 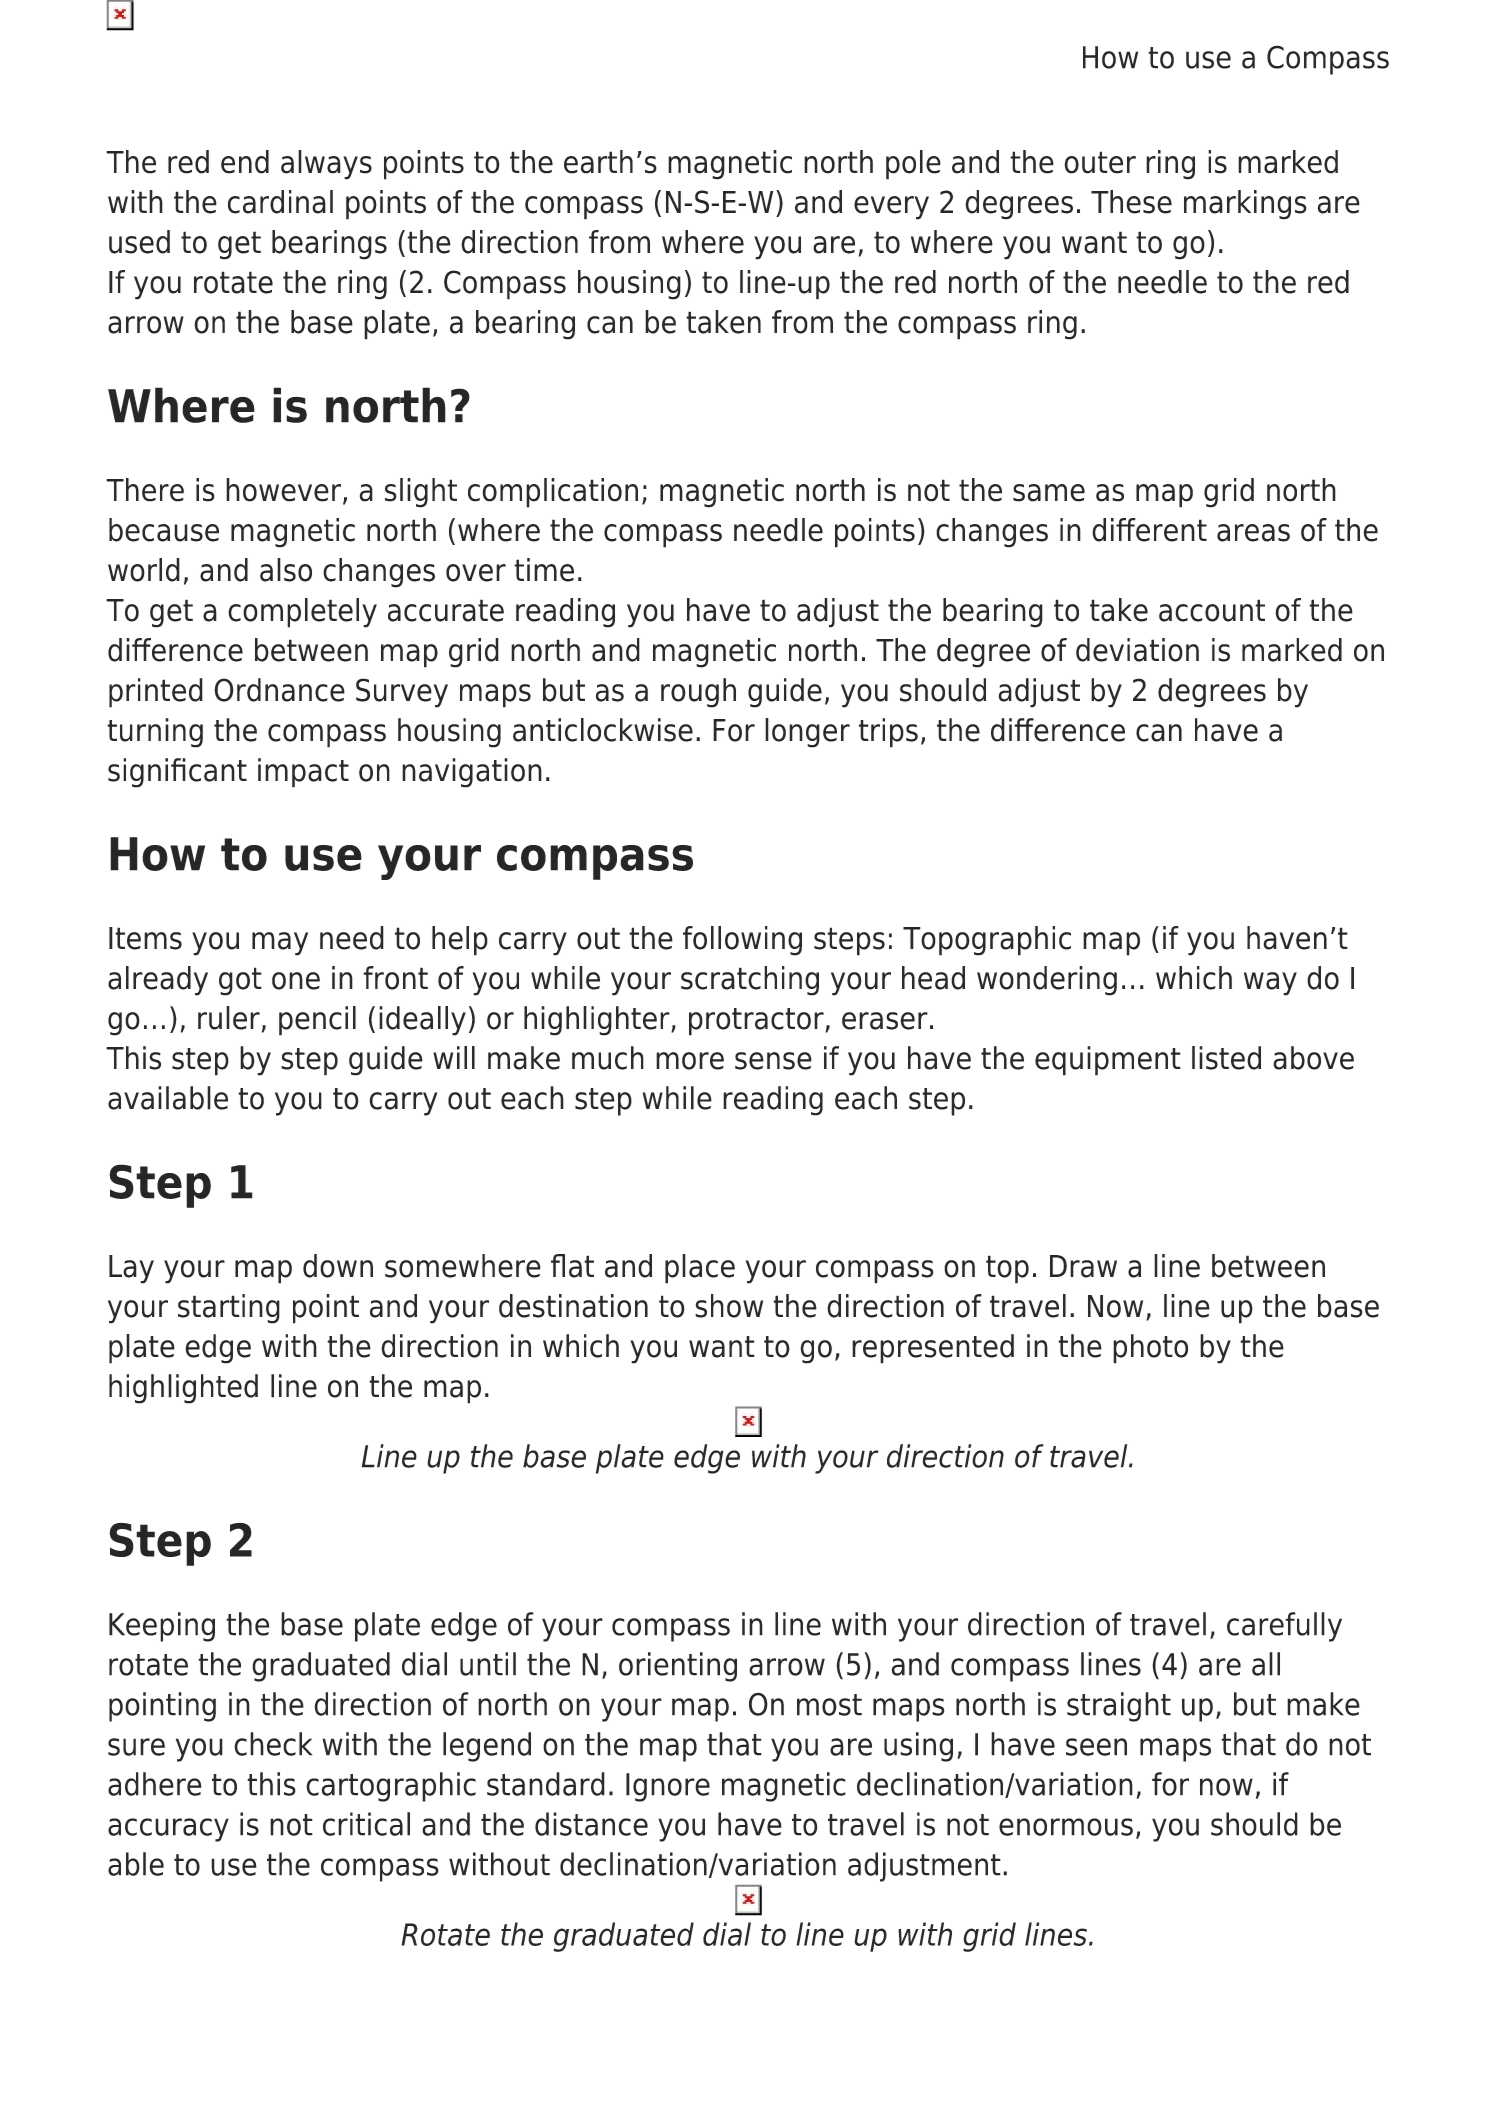 What do you see at coordinates (1083, 1266) in the document?
I see `Draw` at bounding box center [1083, 1266].
